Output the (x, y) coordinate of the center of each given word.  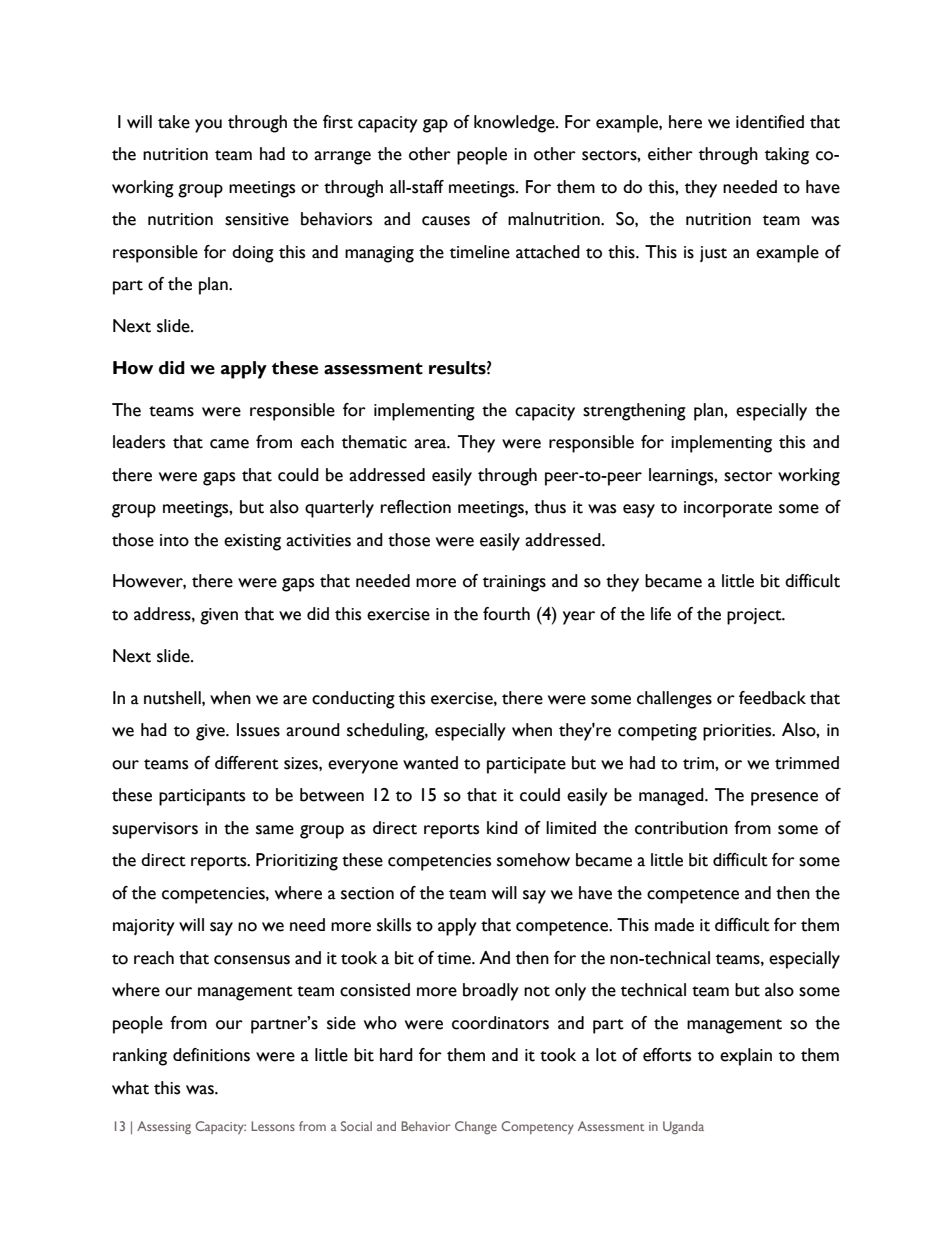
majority (144, 927)
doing (253, 254)
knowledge (515, 124)
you (208, 126)
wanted (430, 763)
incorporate (728, 509)
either (670, 154)
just (713, 254)
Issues (258, 730)
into (174, 540)
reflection (416, 507)
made (674, 925)
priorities (738, 732)
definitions (211, 1055)
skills (394, 925)
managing (379, 254)
